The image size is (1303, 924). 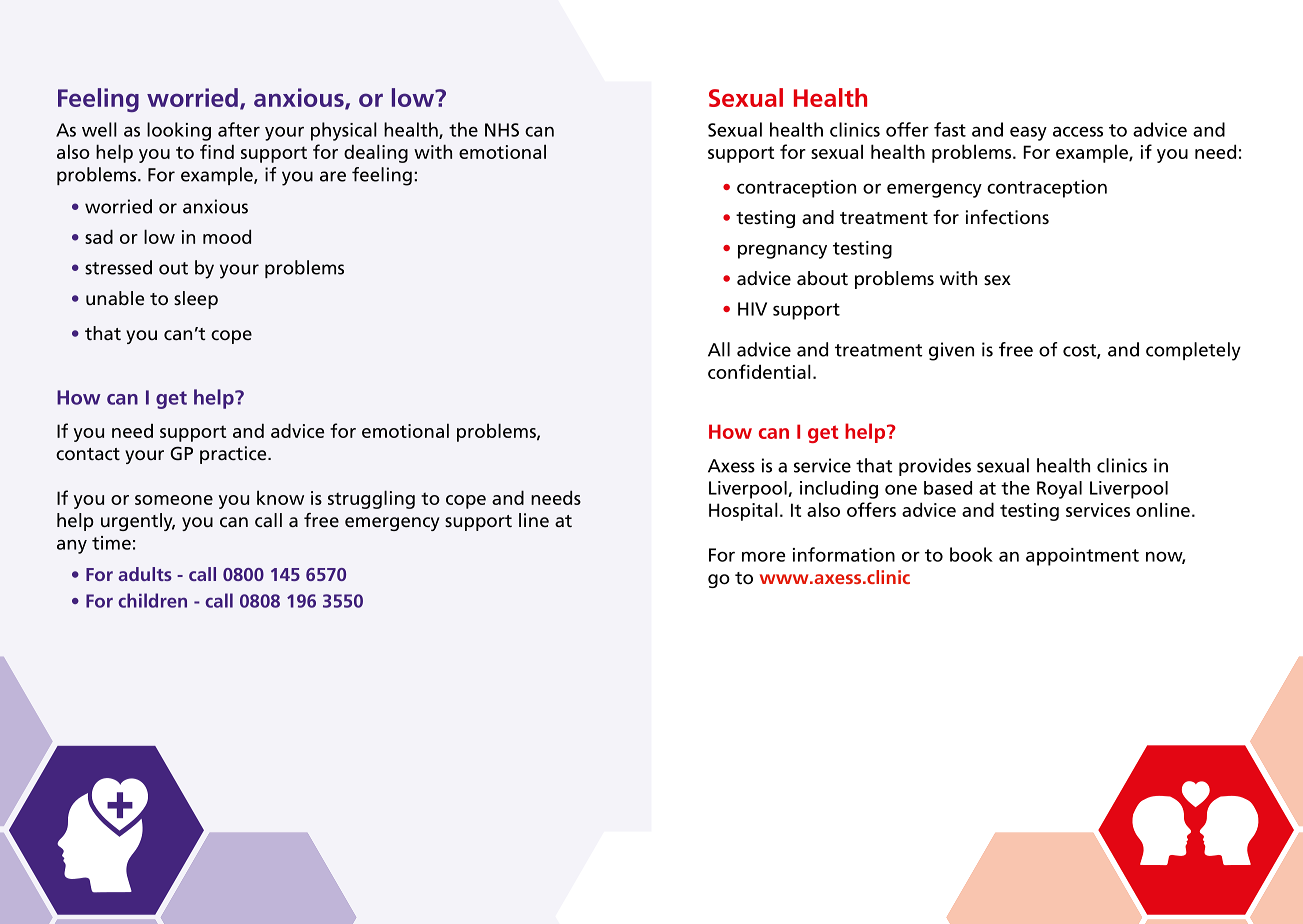 What do you see at coordinates (145, 574) in the screenshot?
I see `adults` at bounding box center [145, 574].
